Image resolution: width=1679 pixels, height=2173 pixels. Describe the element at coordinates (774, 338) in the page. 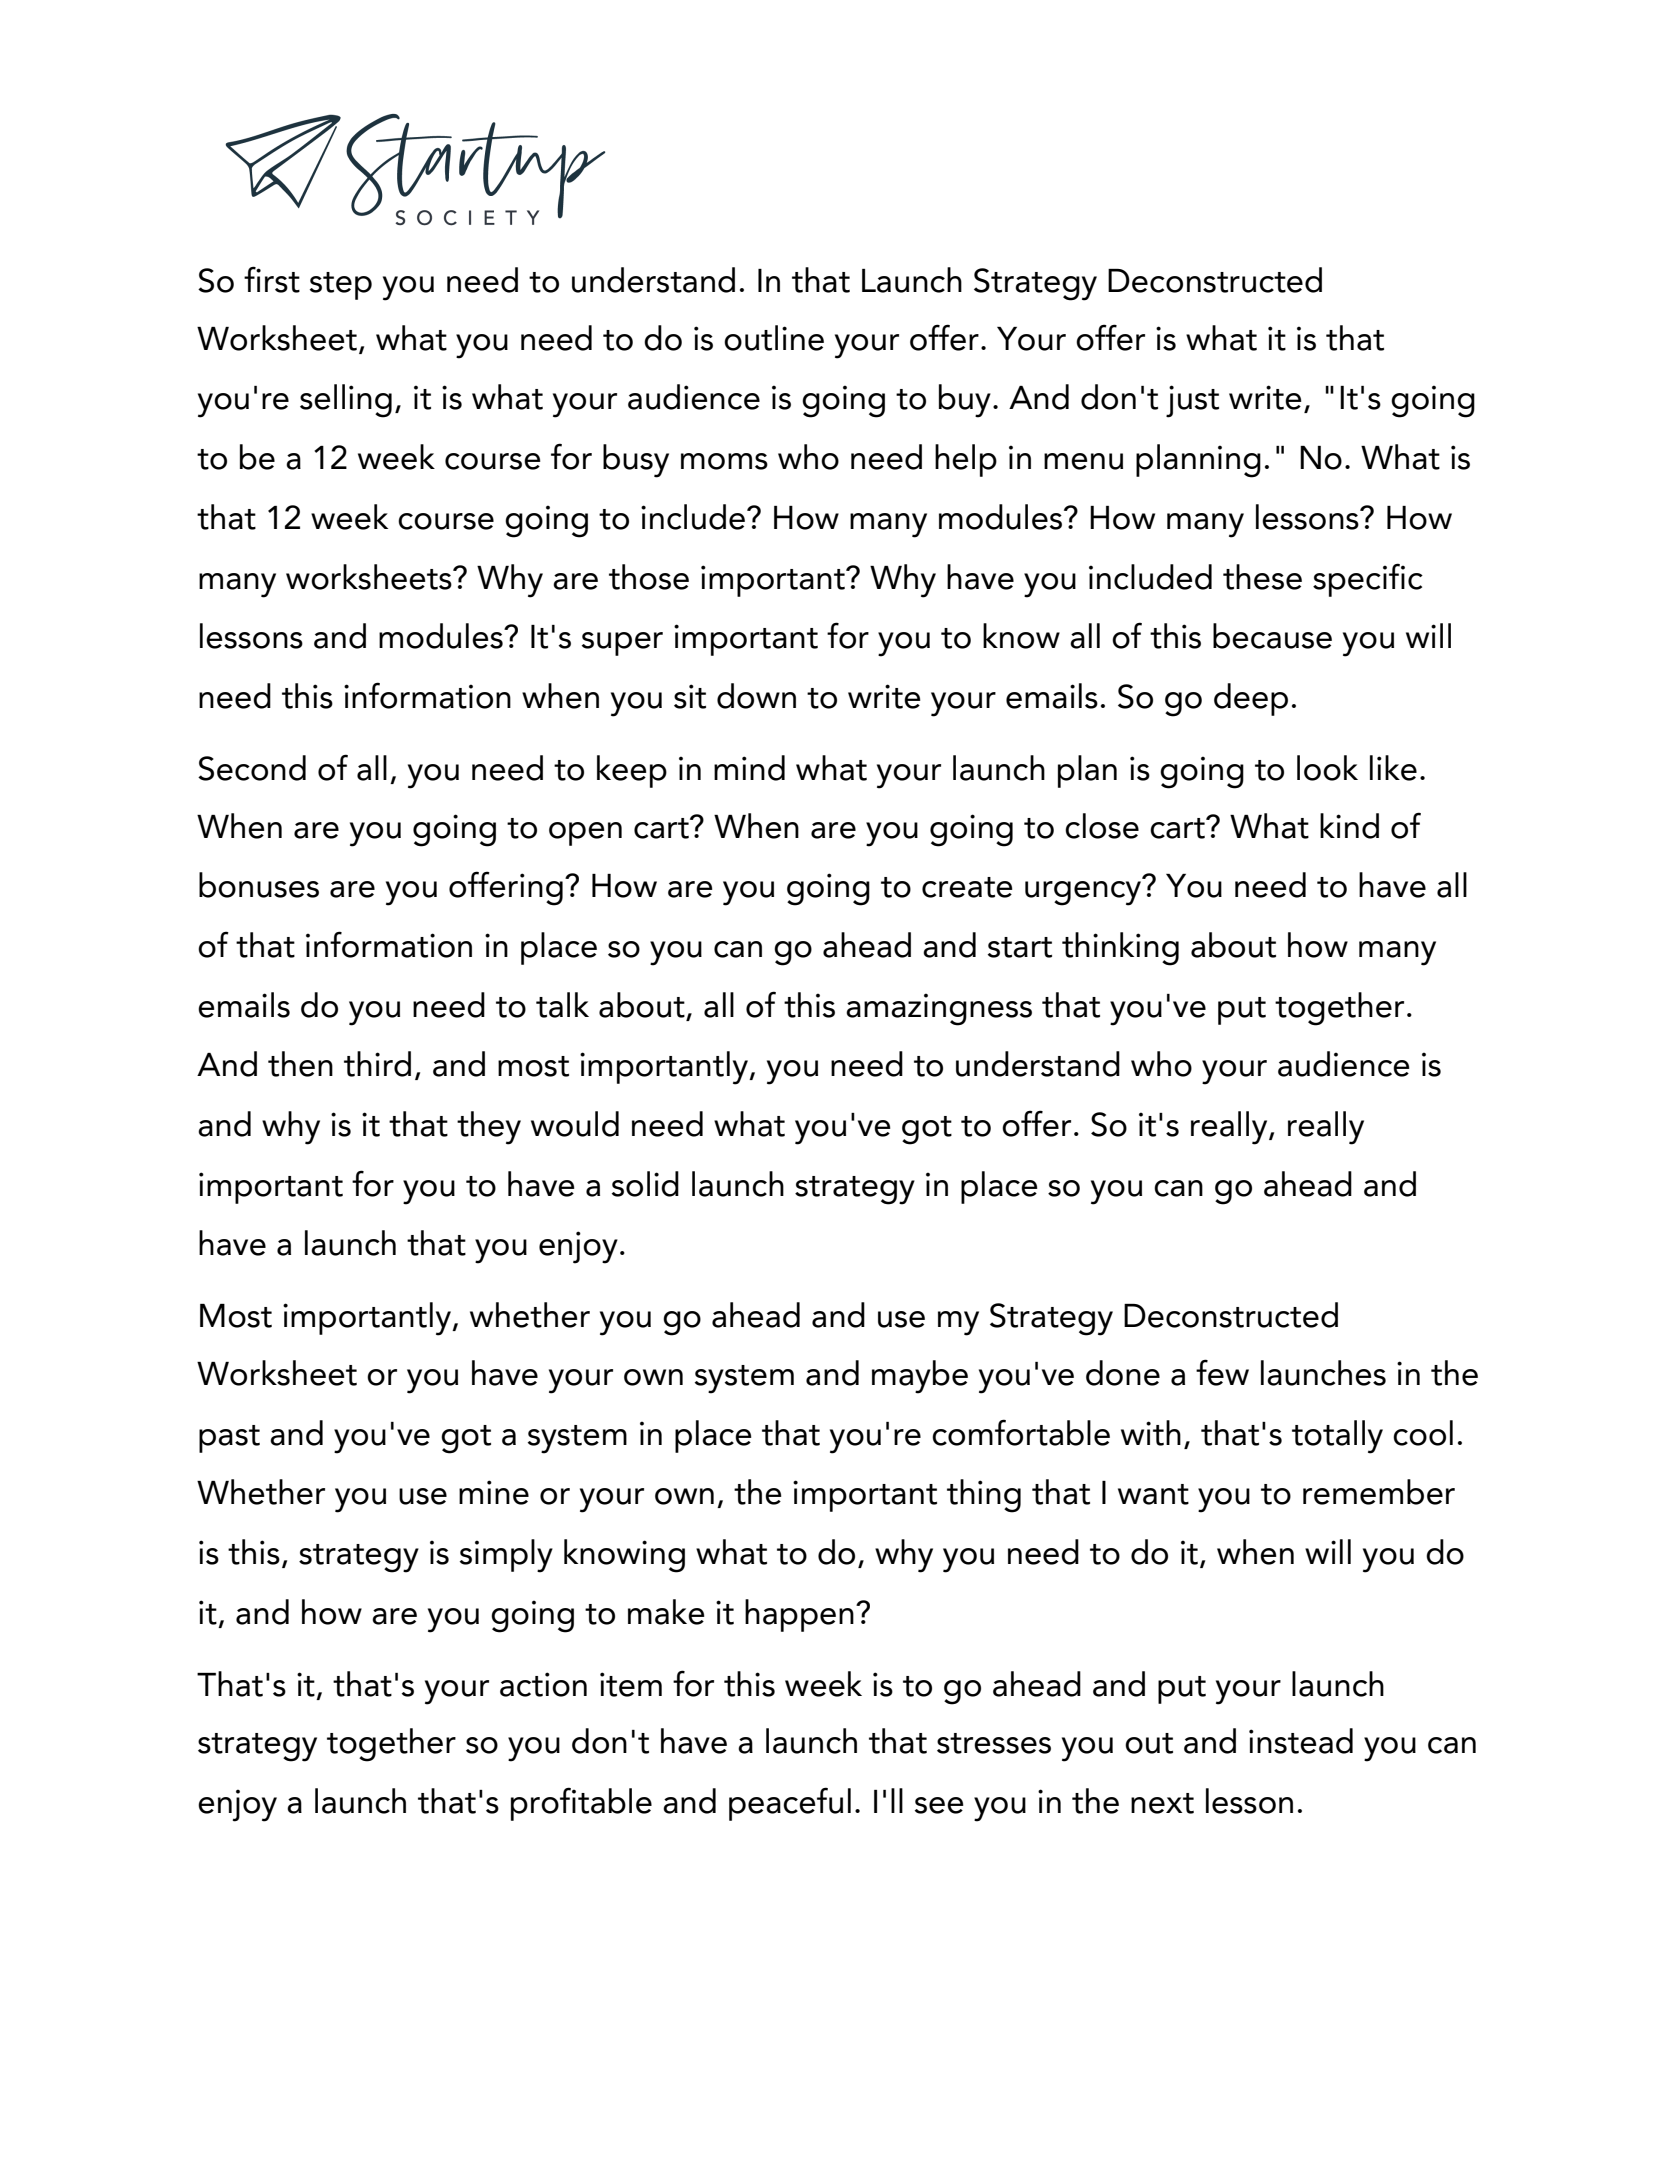

I see `outline` at that location.
